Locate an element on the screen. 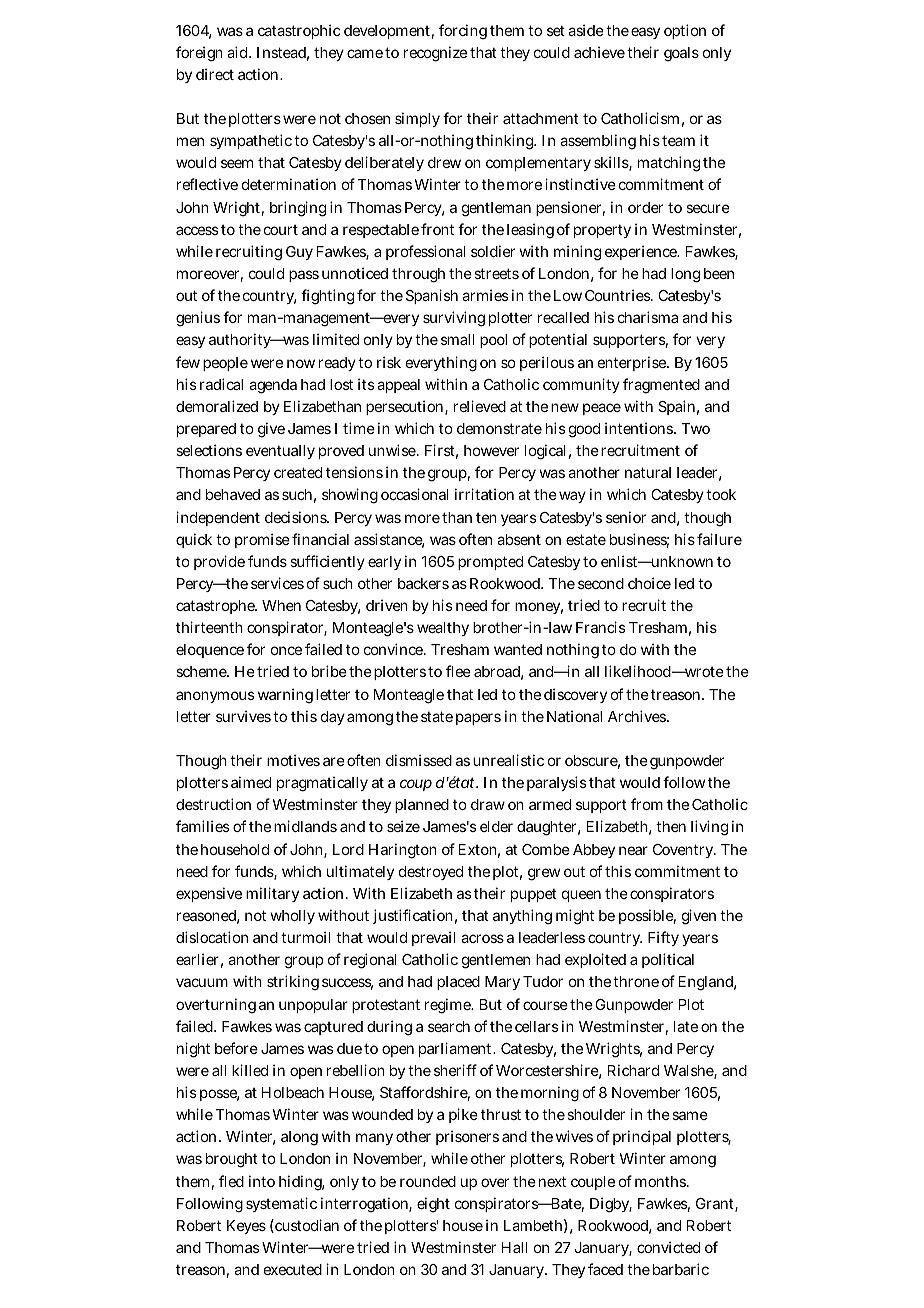  eight is located at coordinates (433, 1205).
